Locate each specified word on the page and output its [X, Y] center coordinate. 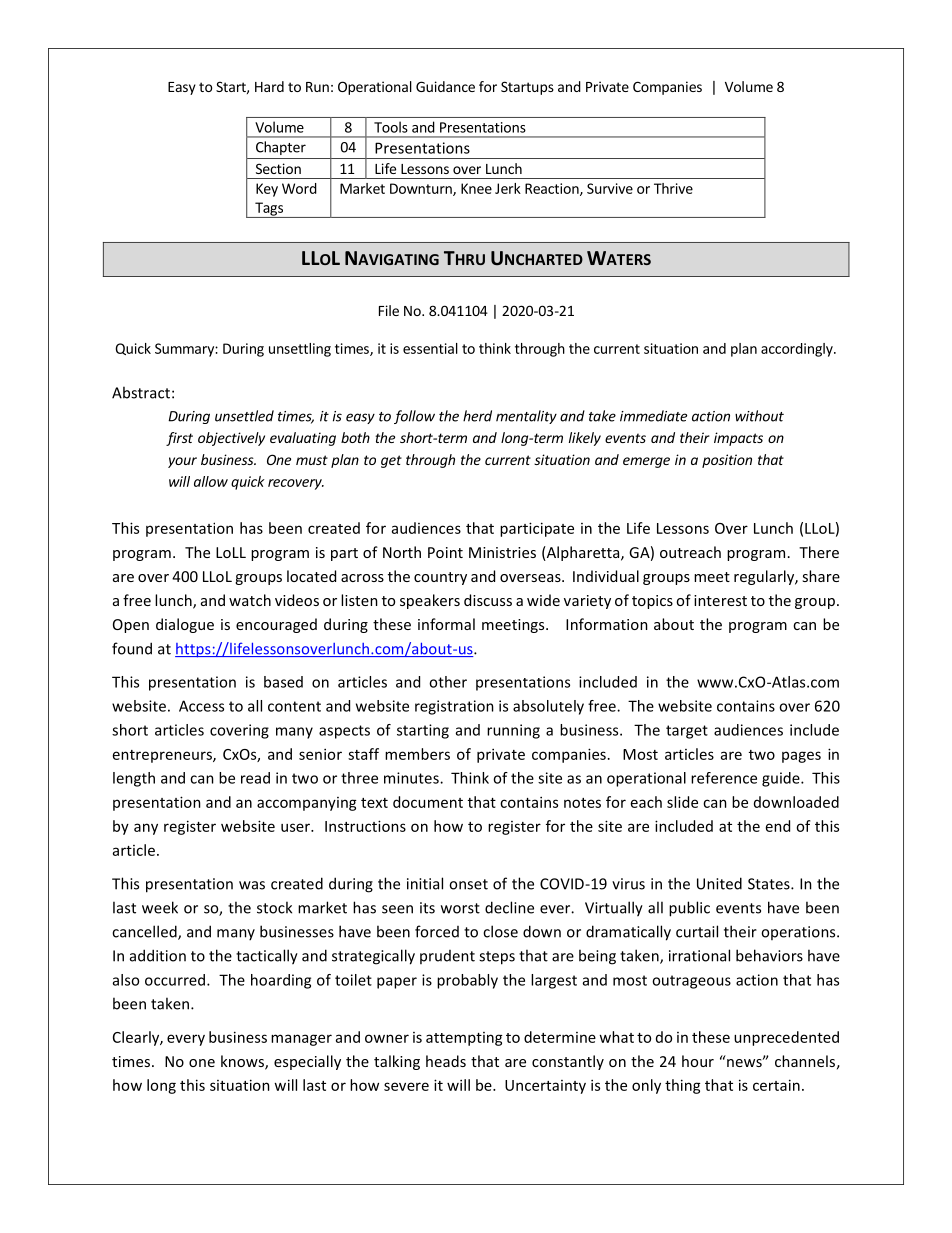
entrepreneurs [163, 756]
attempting [464, 1039]
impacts [738, 439]
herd [477, 416]
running [513, 731]
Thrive [673, 188]
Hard [269, 86]
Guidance [445, 86]
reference [724, 778]
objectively [231, 439]
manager [301, 1040]
